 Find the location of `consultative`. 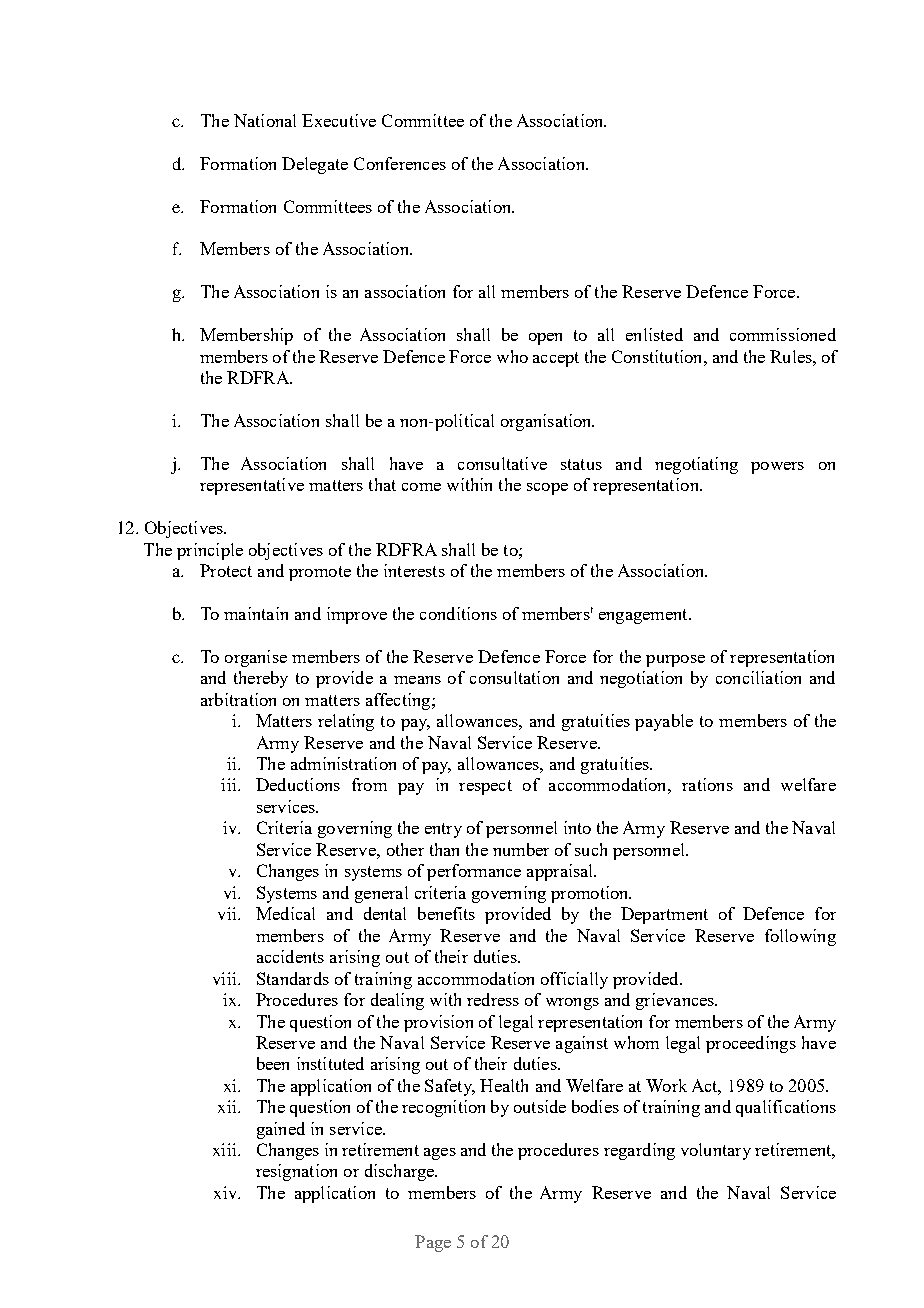

consultative is located at coordinates (502, 463).
